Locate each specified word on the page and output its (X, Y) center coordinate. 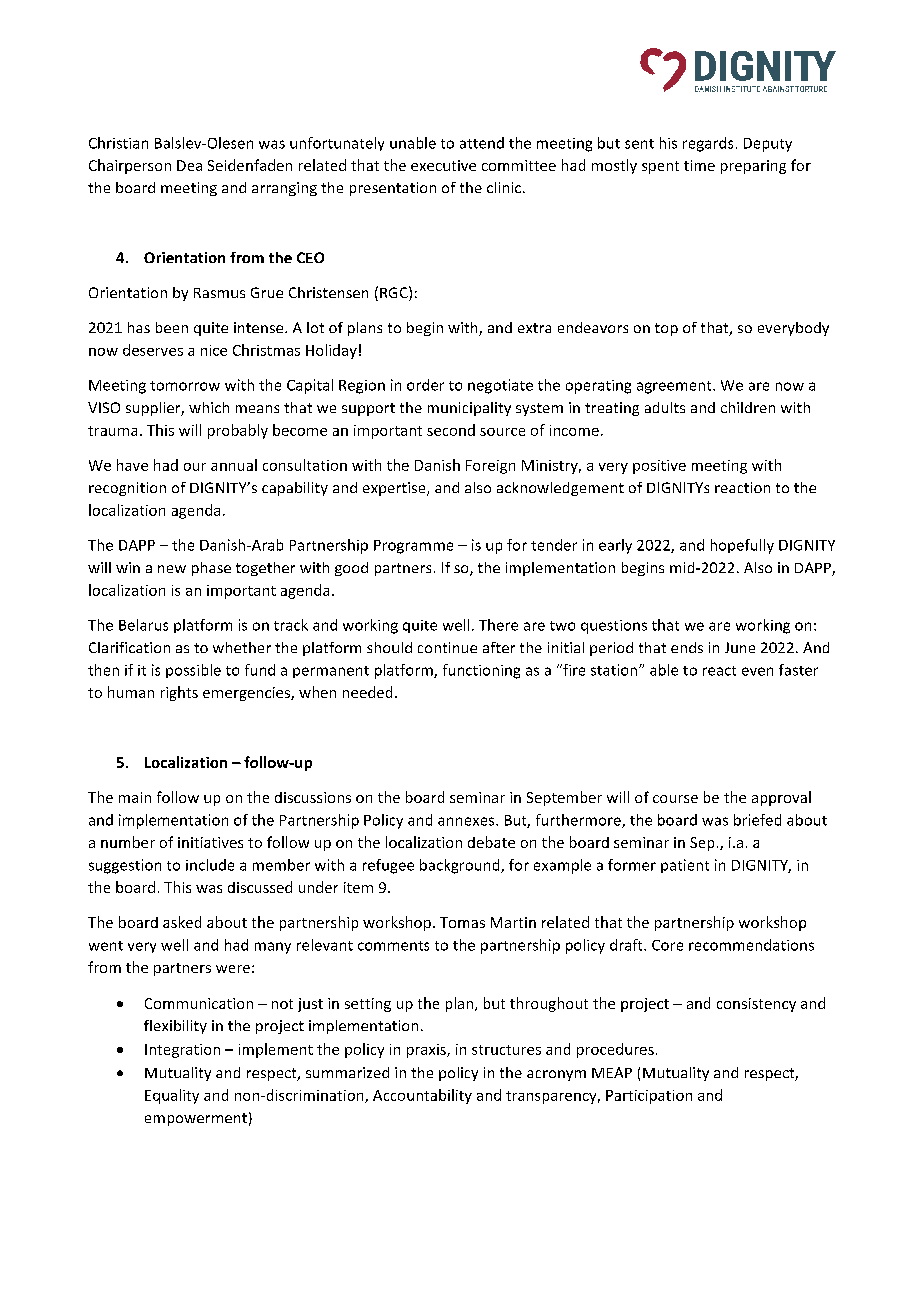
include (210, 865)
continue (447, 647)
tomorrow (185, 386)
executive (443, 165)
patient (685, 866)
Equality (172, 1096)
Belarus (143, 625)
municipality (469, 409)
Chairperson (130, 166)
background (461, 866)
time (699, 165)
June (740, 647)
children (748, 407)
